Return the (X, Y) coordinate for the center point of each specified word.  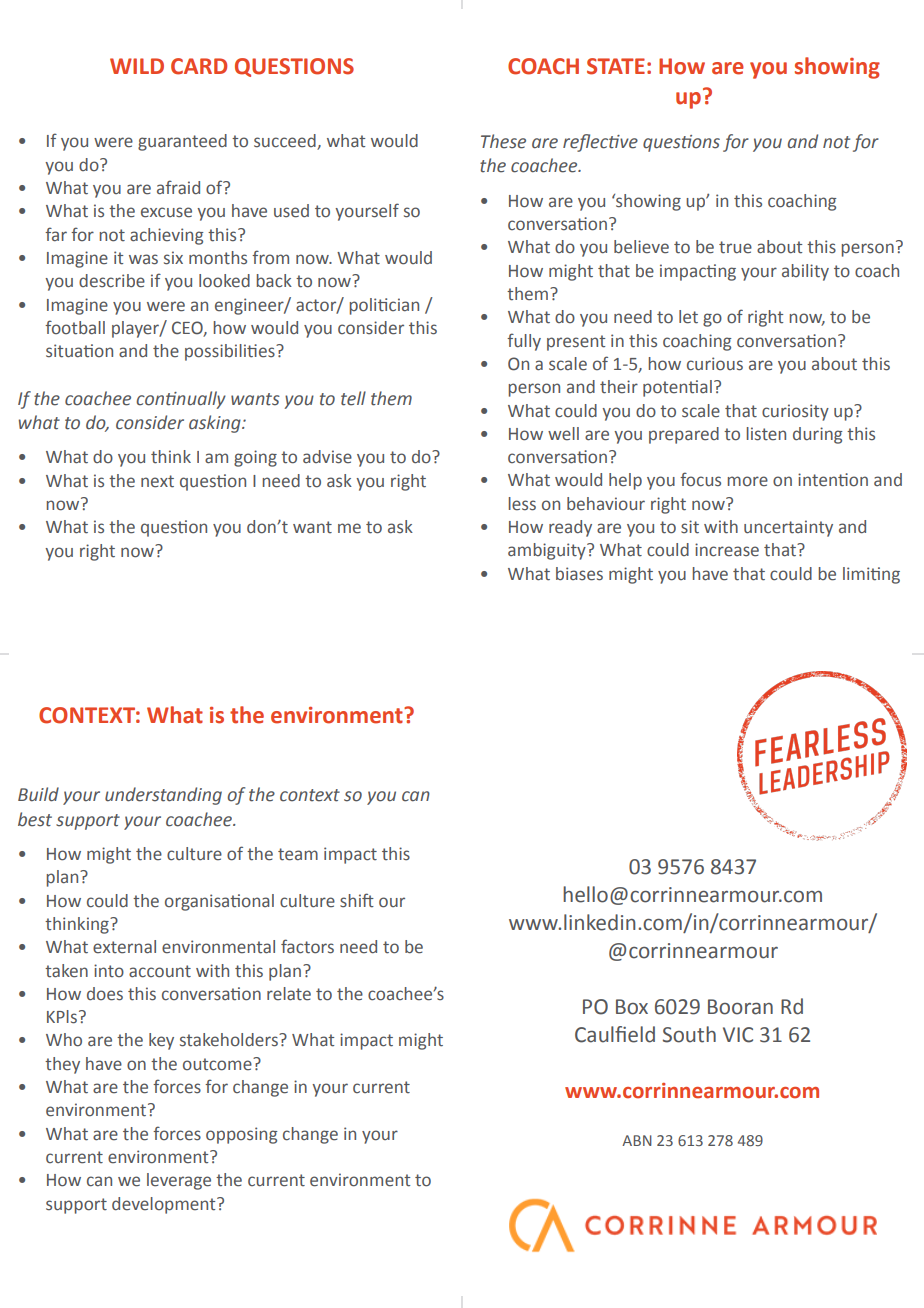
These (503, 141)
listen (766, 434)
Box (632, 1007)
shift (357, 900)
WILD (137, 66)
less (522, 504)
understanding (163, 796)
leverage (179, 1181)
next (157, 481)
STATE (616, 66)
